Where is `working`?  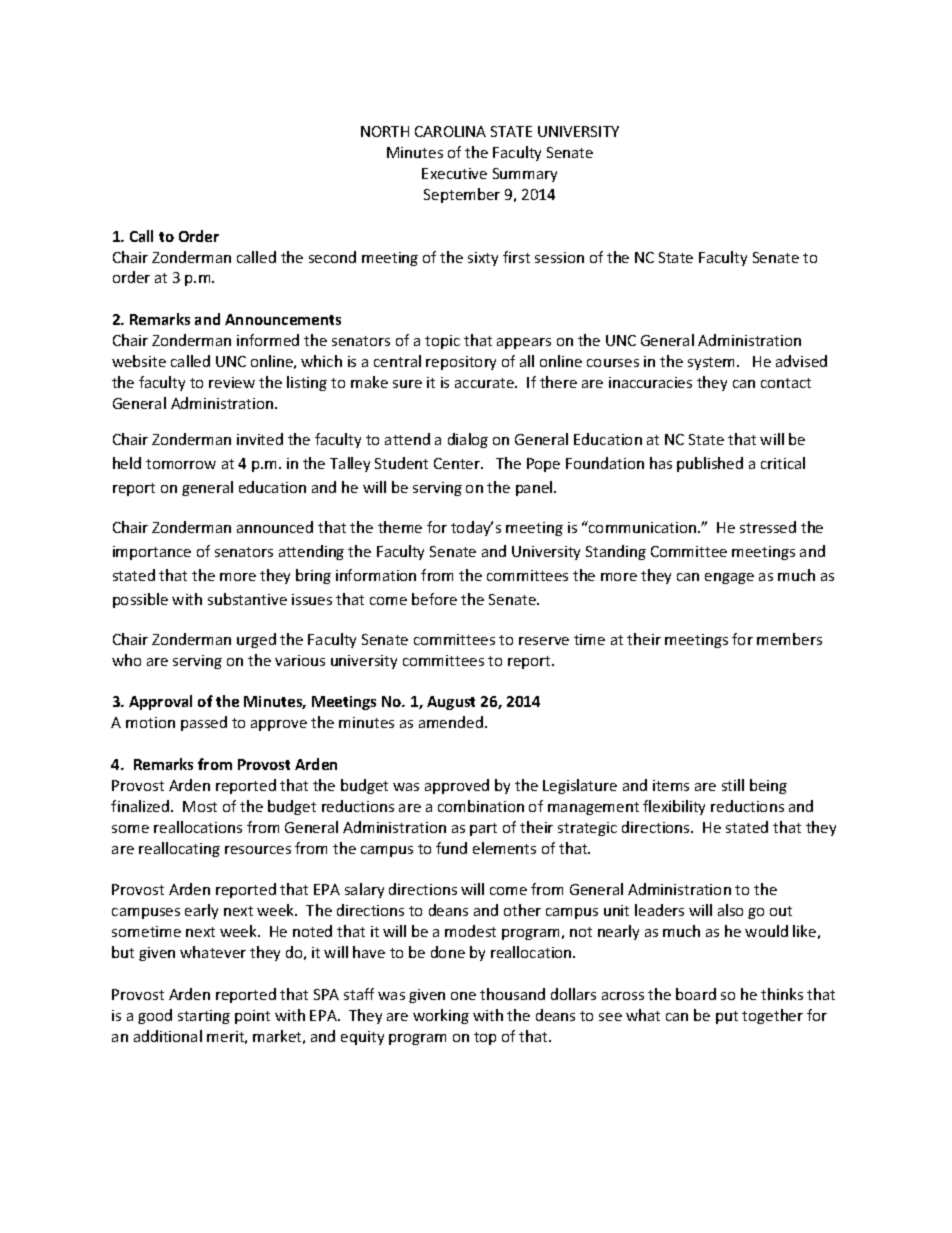
working is located at coordinates (441, 1016).
